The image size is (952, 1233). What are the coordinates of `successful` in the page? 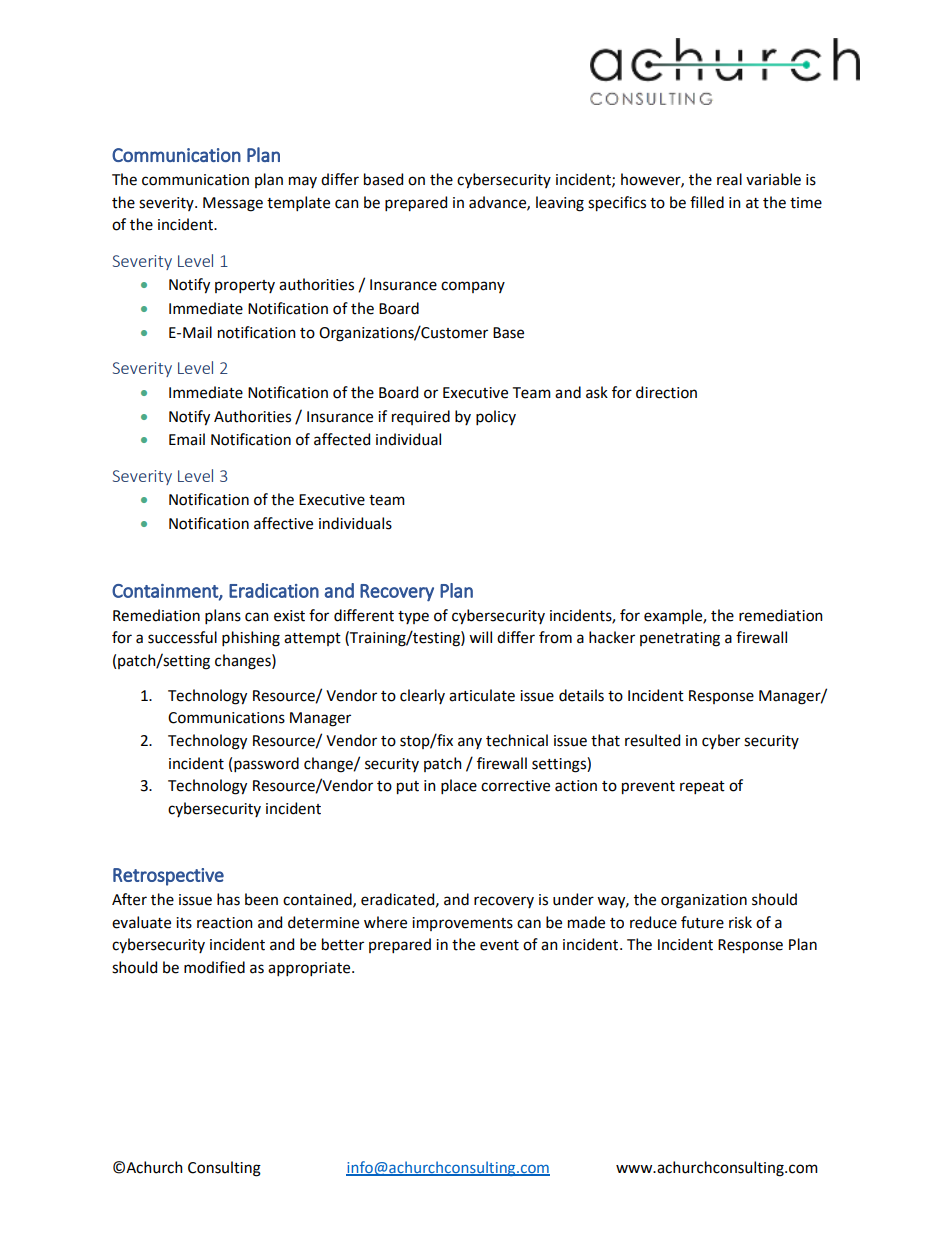 It's located at (182, 637).
